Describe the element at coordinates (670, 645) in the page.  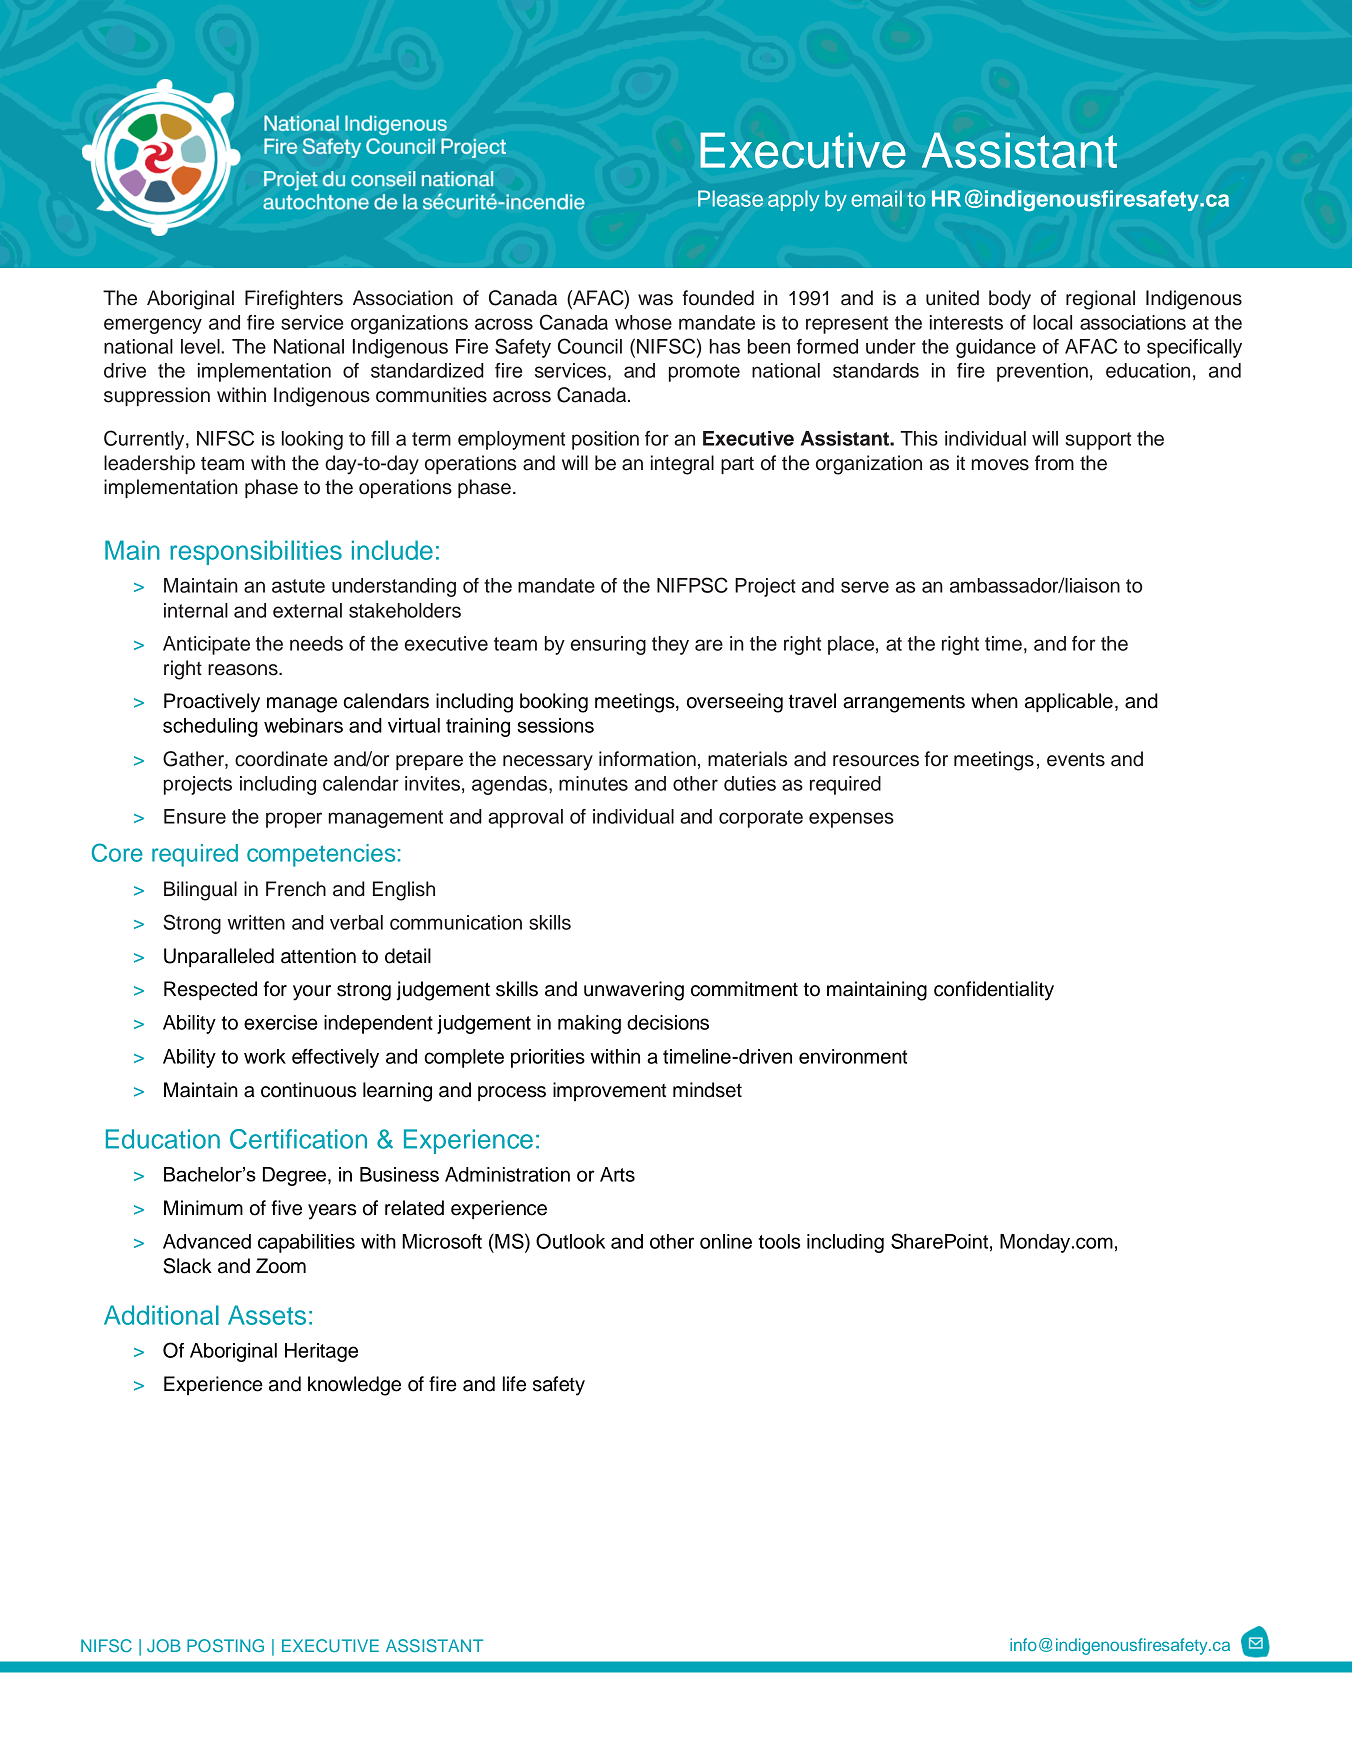
I see `they` at that location.
